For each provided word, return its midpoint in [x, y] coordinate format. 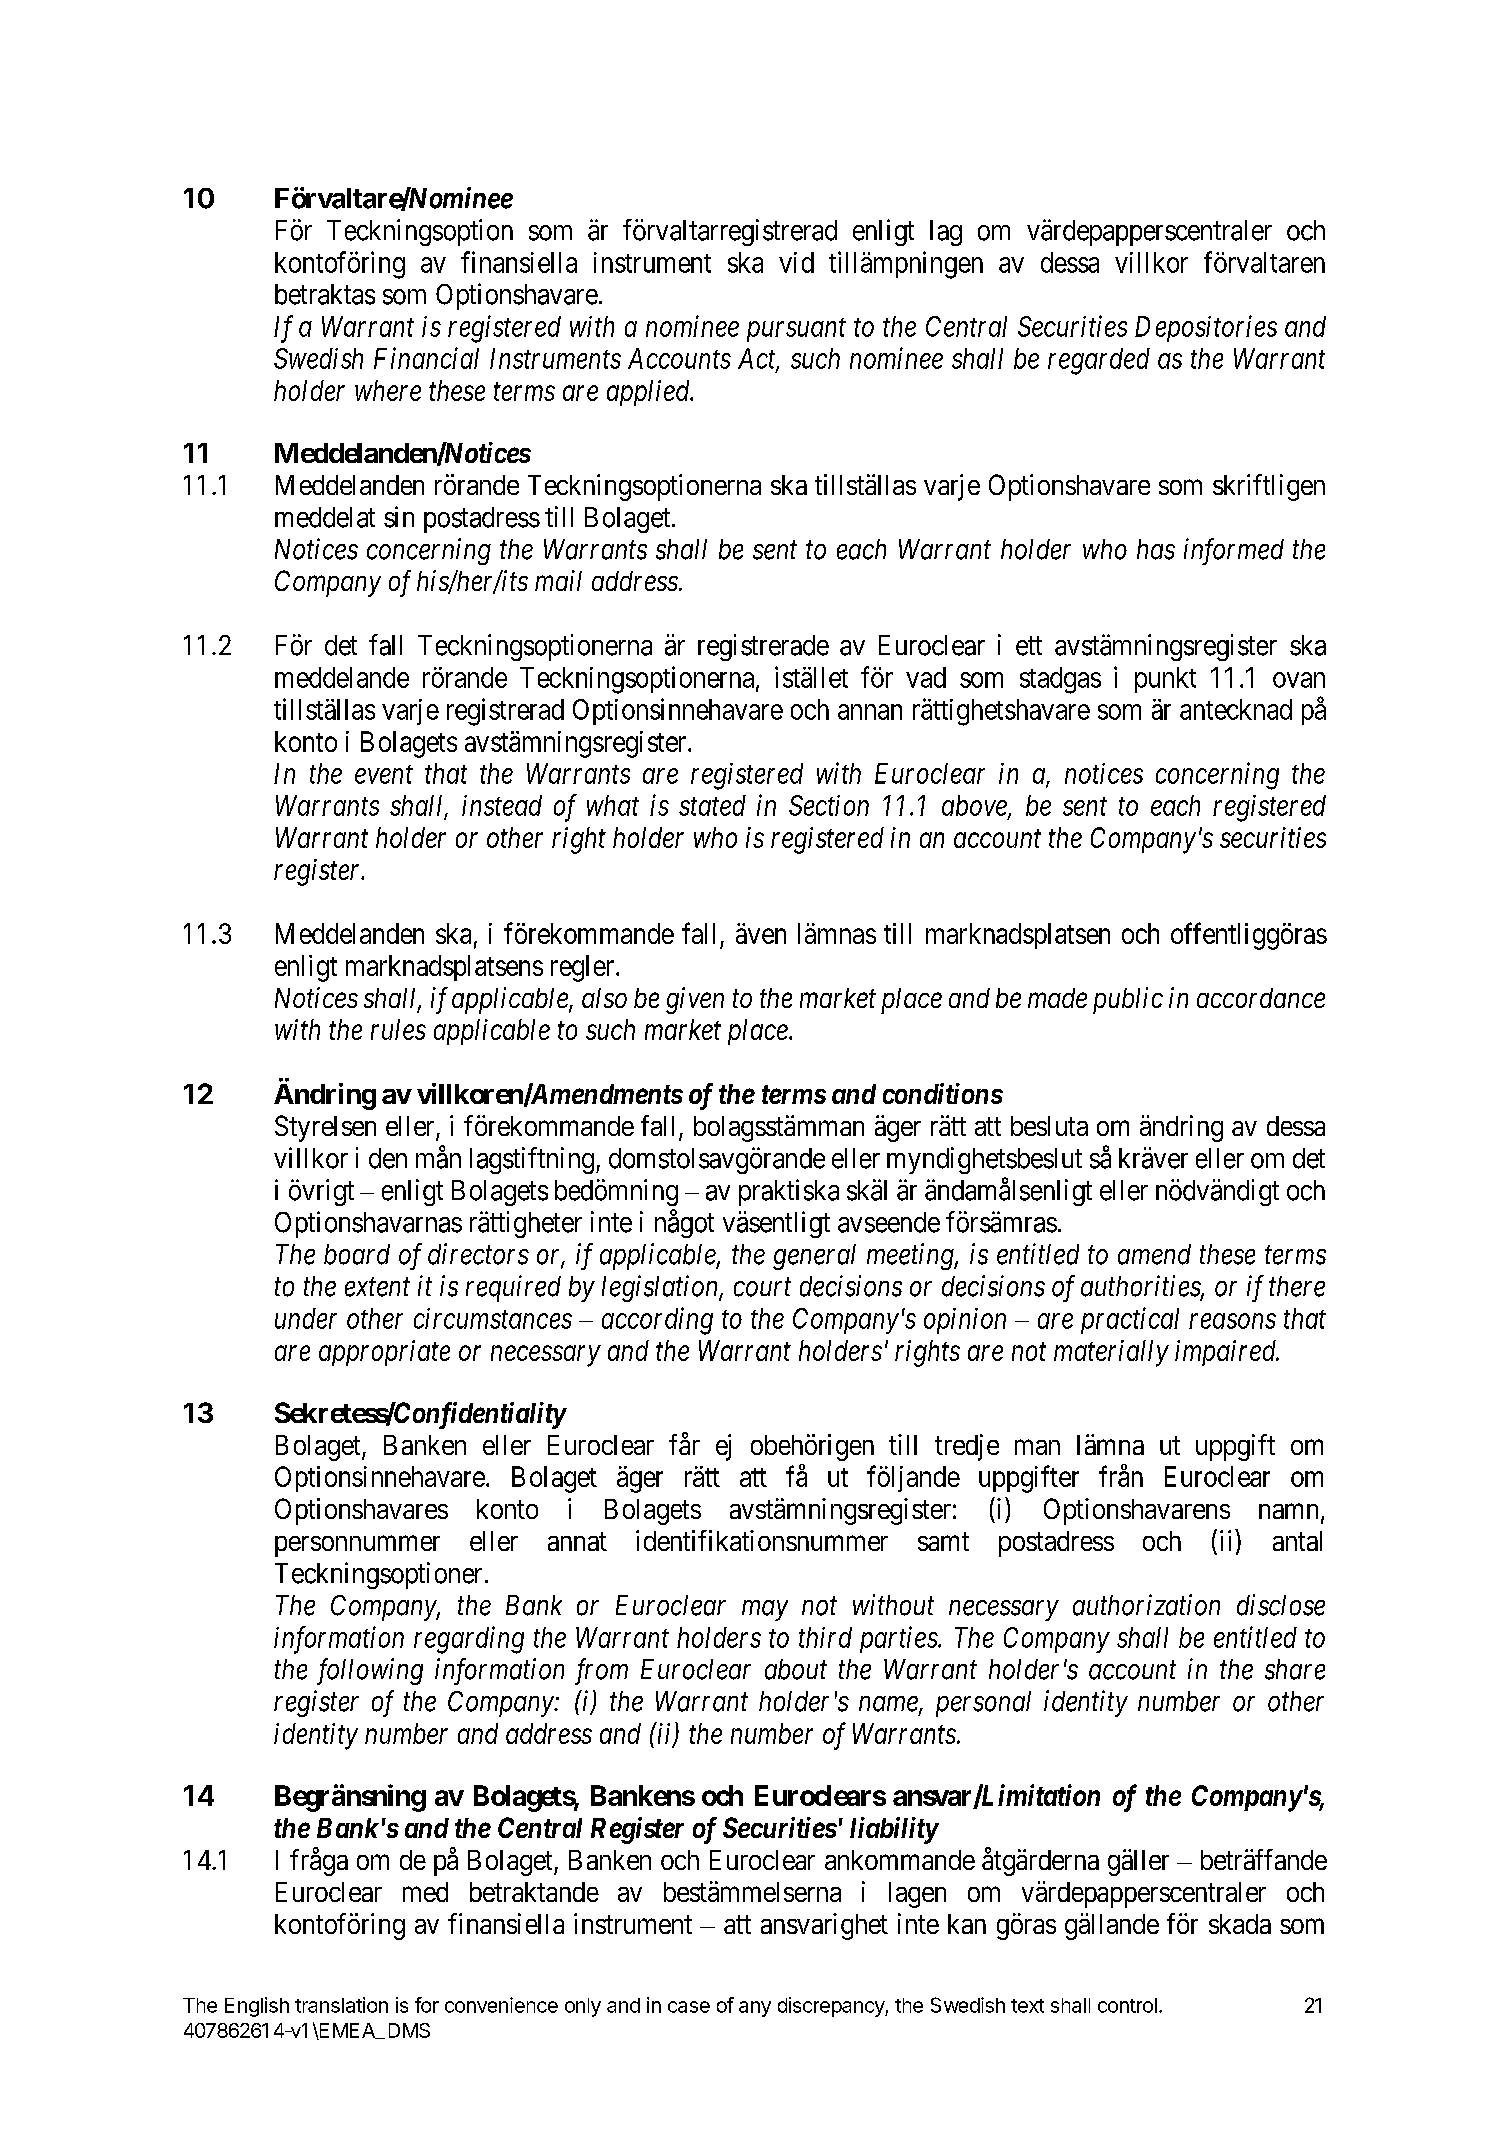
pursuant [796, 330]
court [762, 1287]
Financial [426, 358]
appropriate [384, 1353]
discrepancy [832, 2007]
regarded [1099, 361]
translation [341, 2005]
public [1128, 1000]
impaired [1227, 1353]
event [384, 775]
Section [829, 805]
